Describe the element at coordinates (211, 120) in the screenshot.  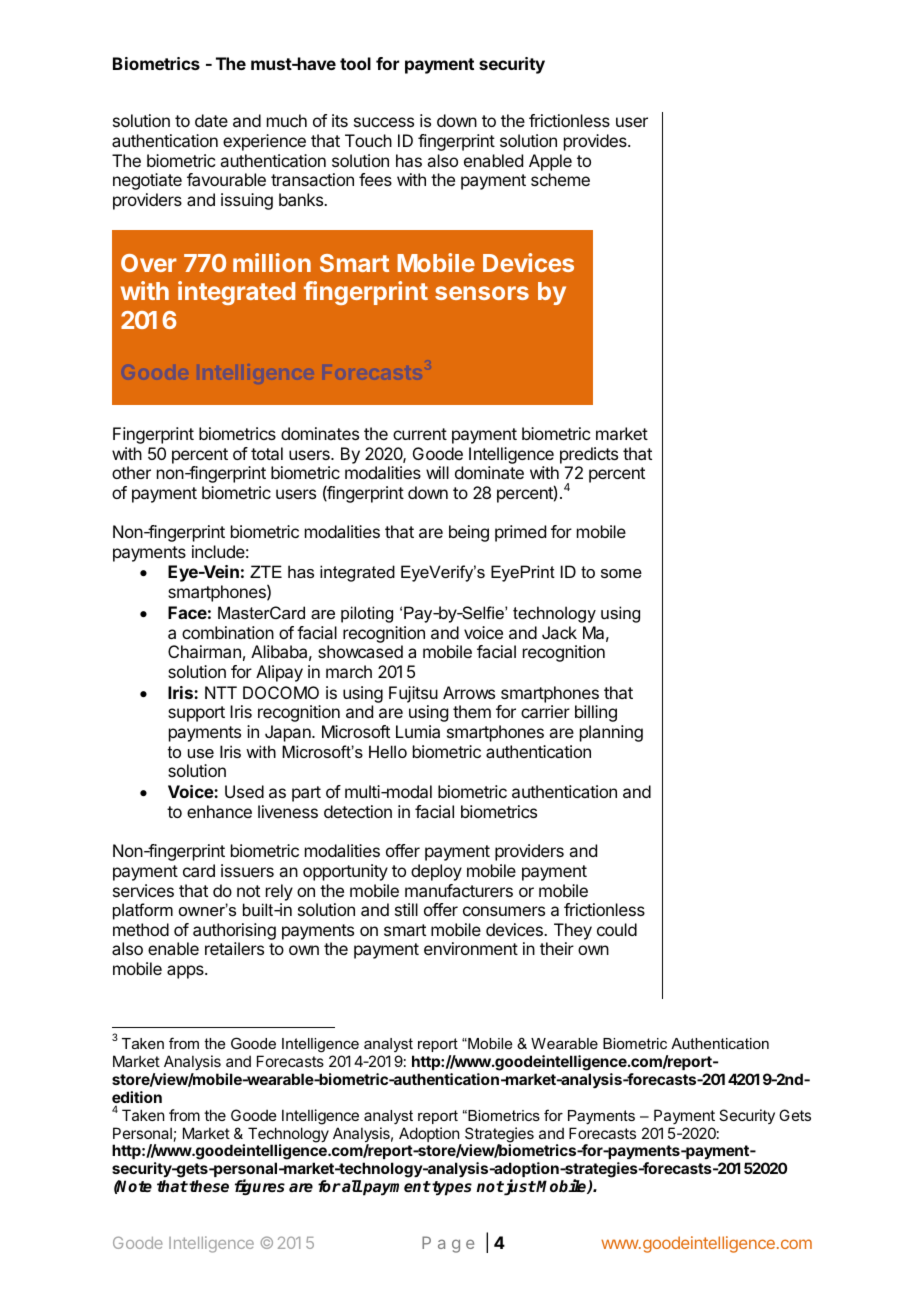
I see `date` at that location.
